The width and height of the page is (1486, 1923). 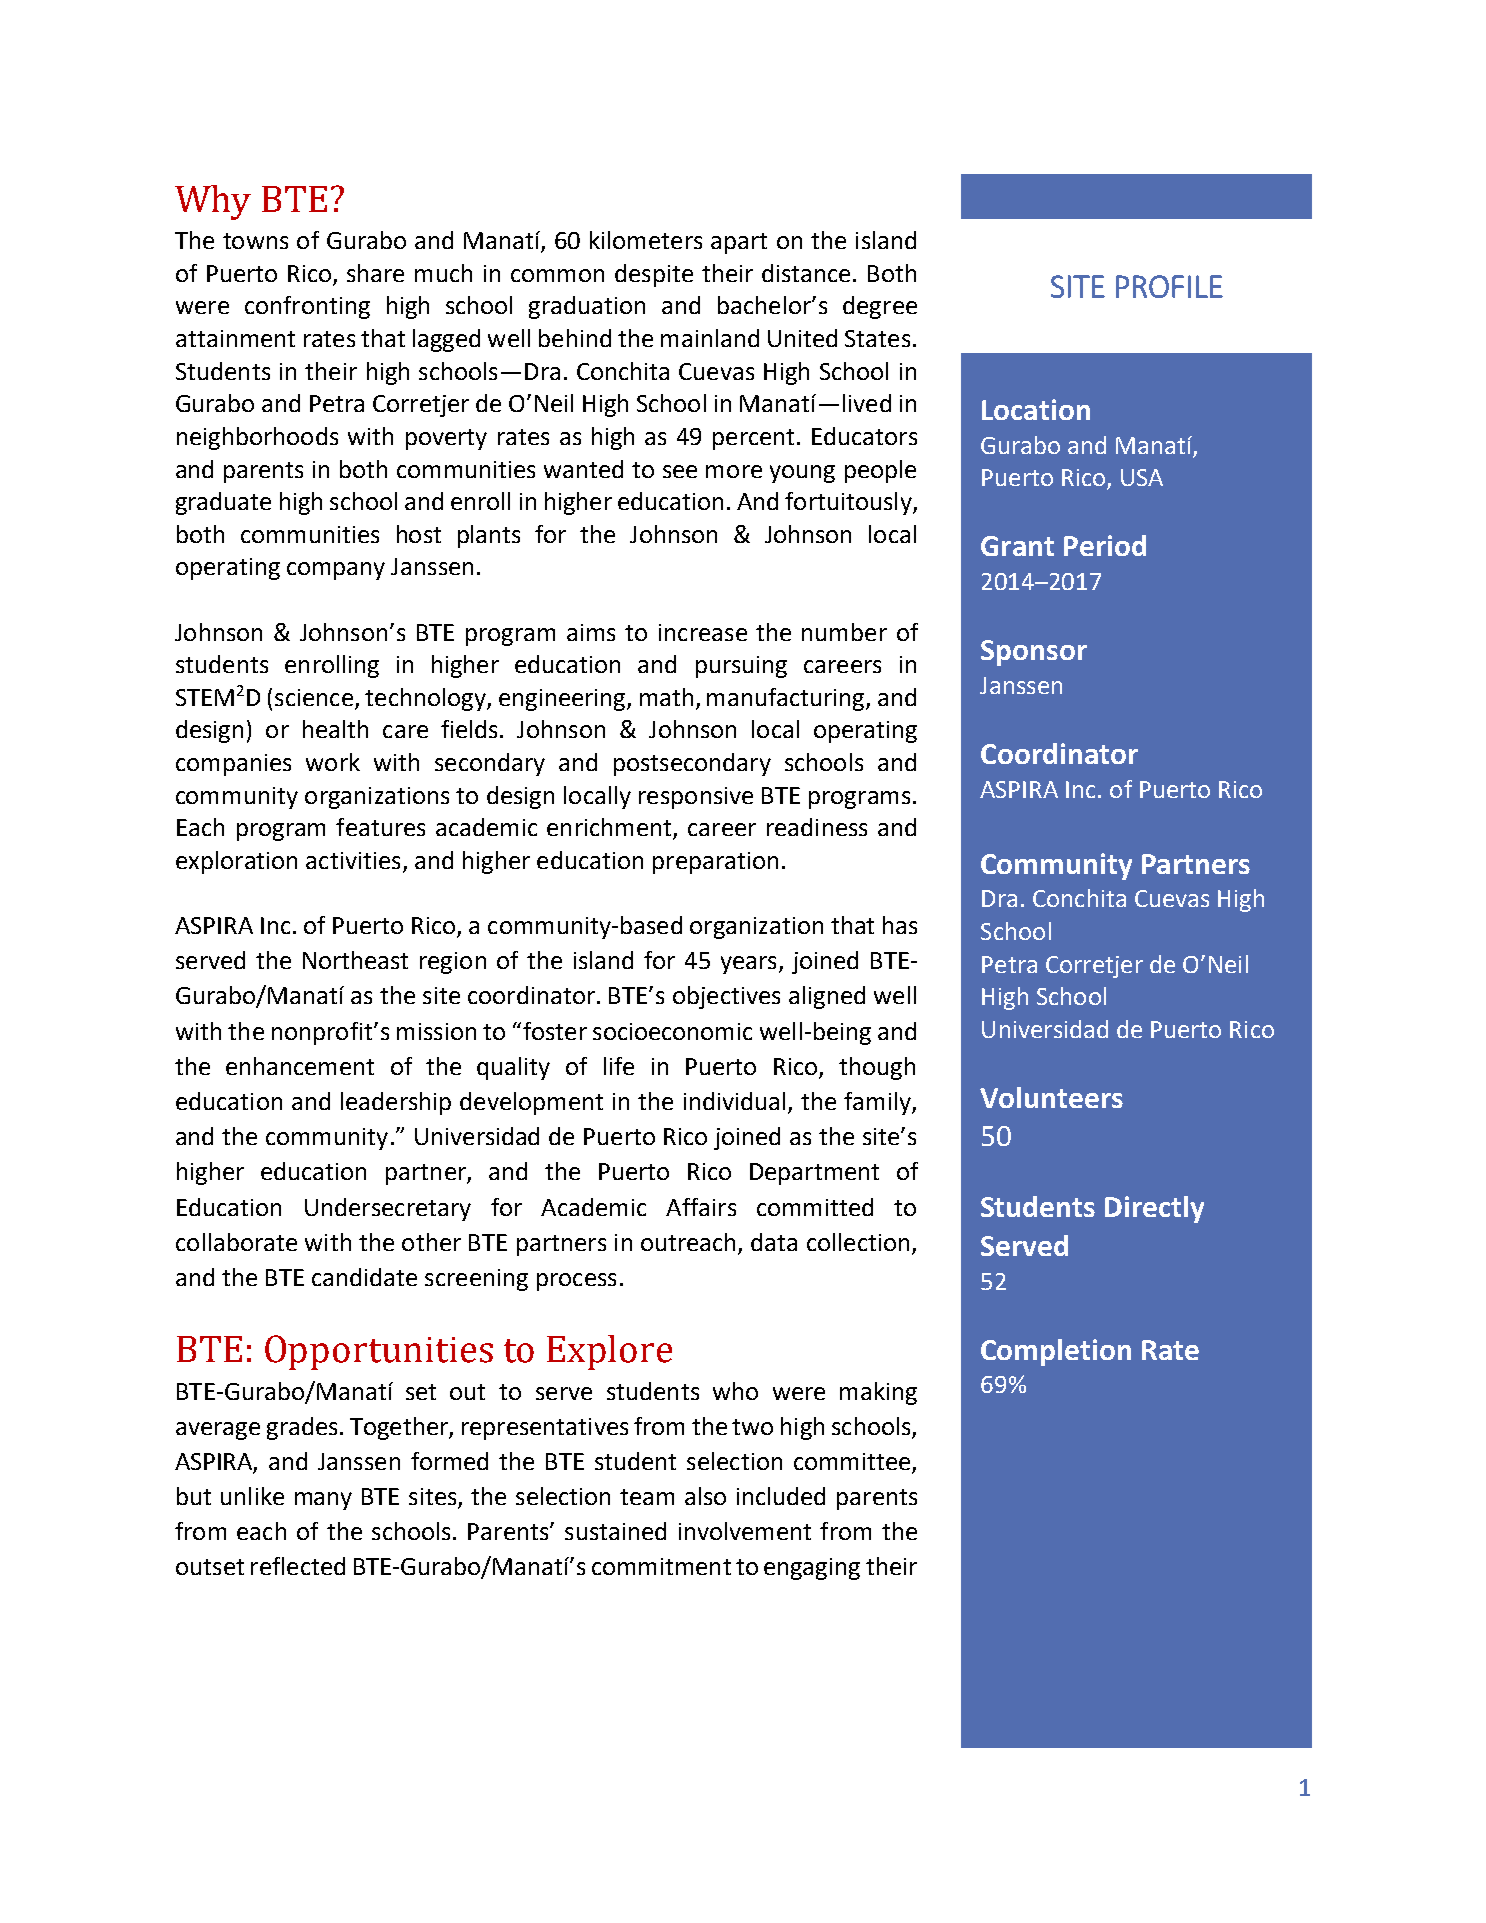 I want to click on many, so click(x=323, y=1501).
